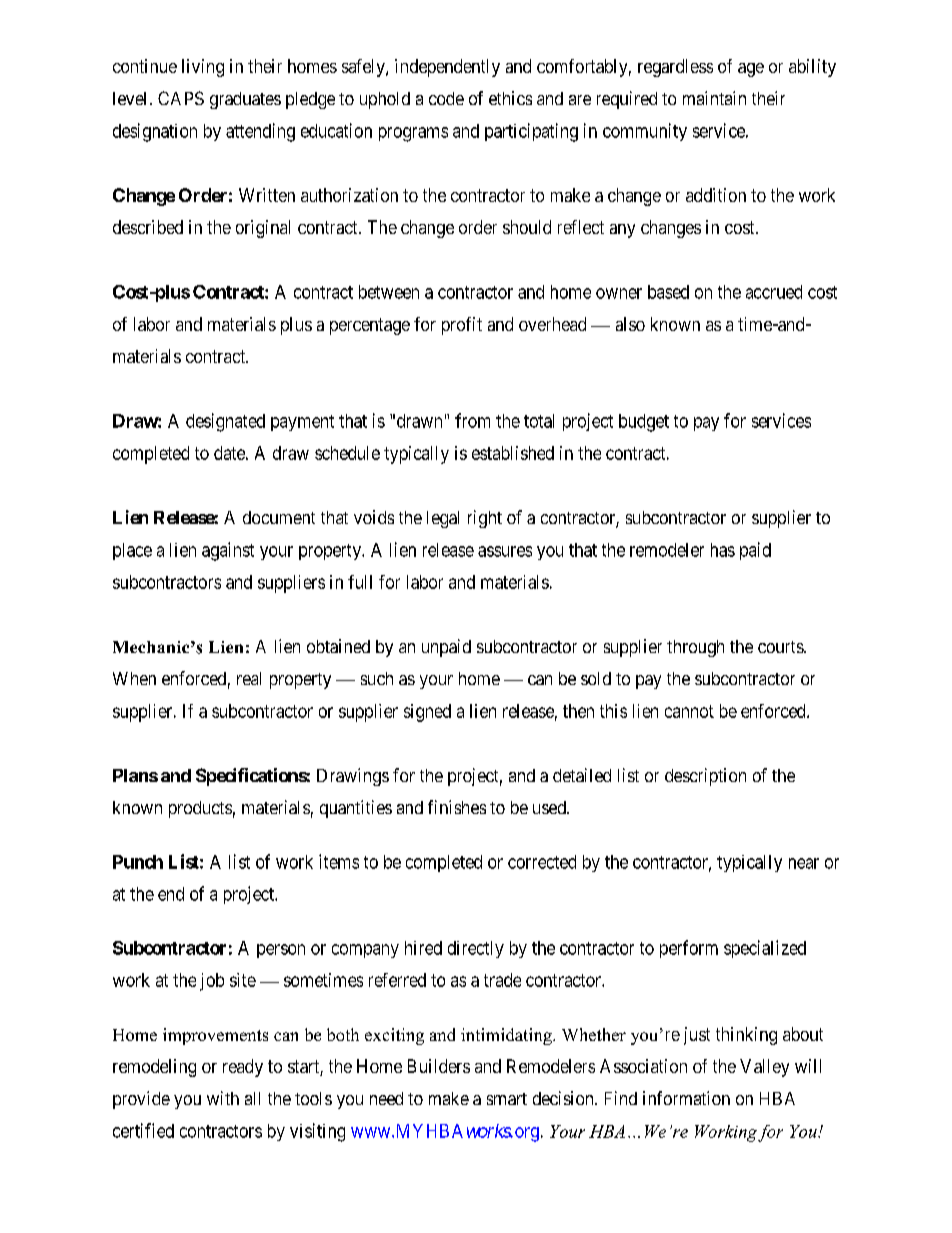 Image resolution: width=952 pixels, height=1233 pixels. Describe the element at coordinates (505, 551) in the document. I see `assures` at that location.
